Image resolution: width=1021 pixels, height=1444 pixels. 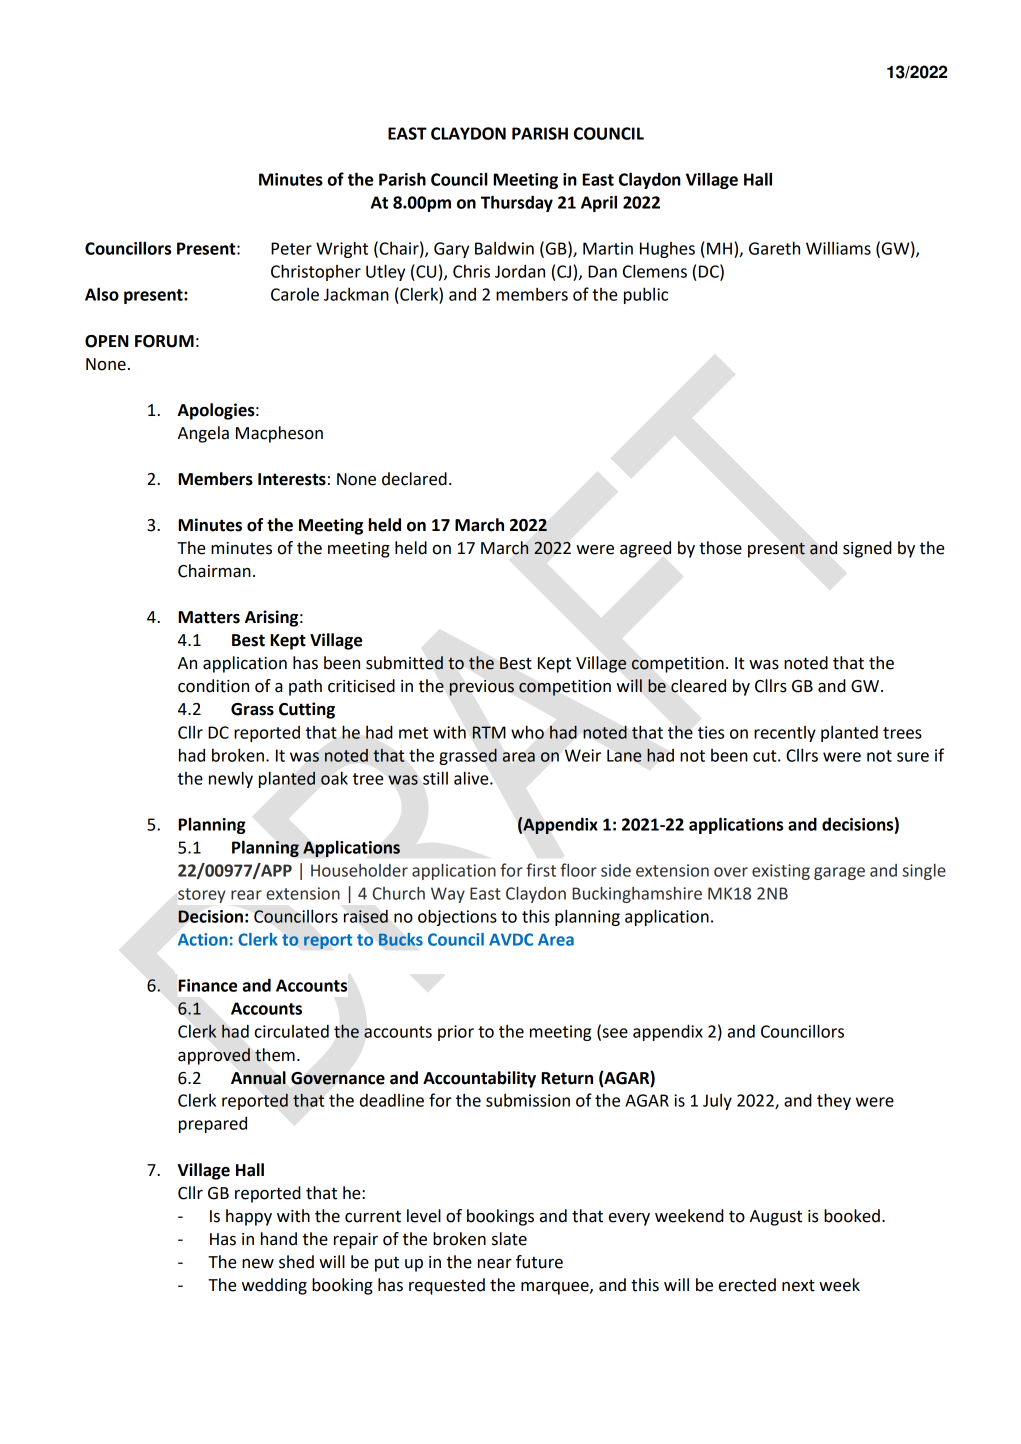 I want to click on Peter, so click(x=291, y=248).
